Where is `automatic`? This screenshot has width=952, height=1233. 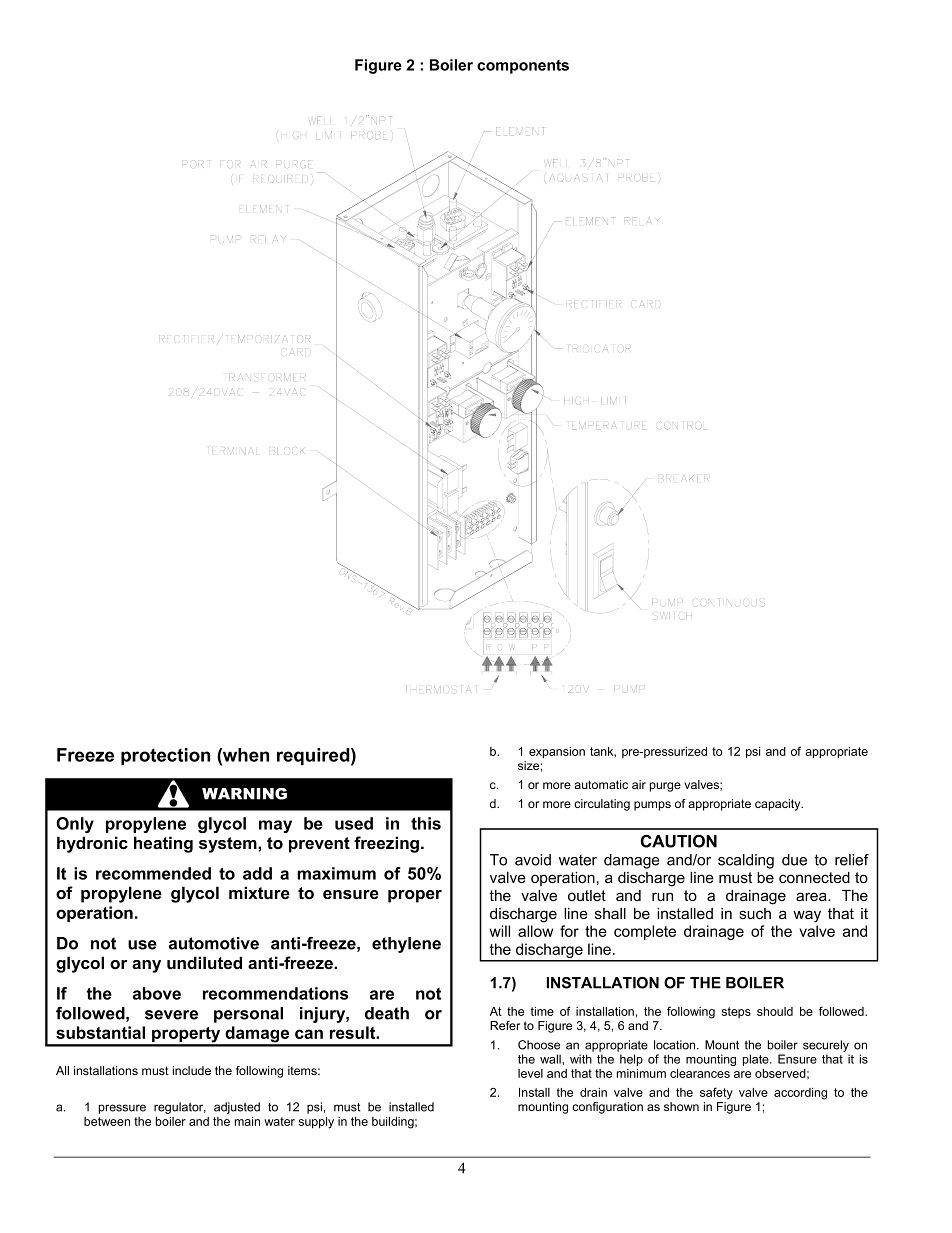 automatic is located at coordinates (601, 784).
